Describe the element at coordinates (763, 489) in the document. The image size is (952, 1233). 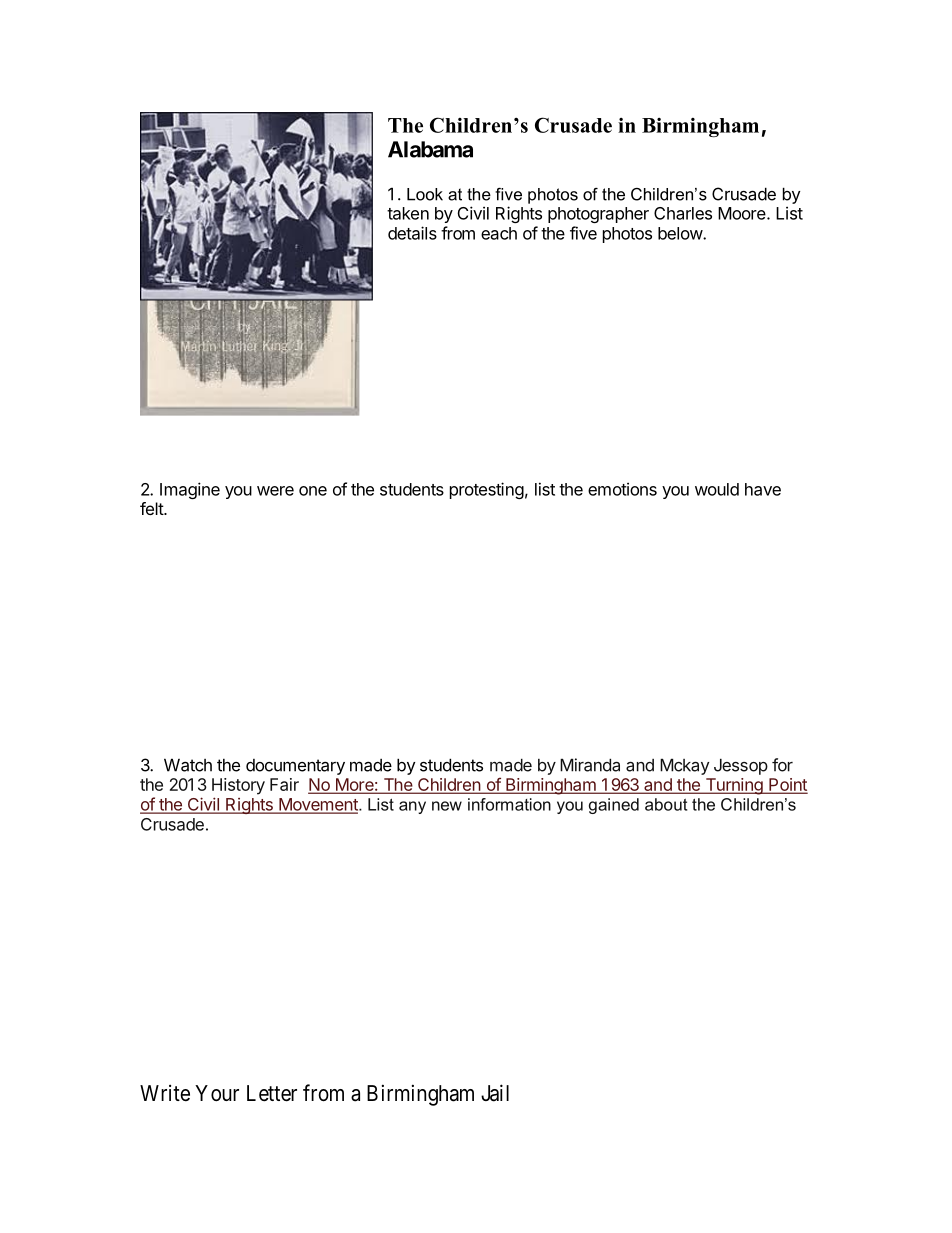
I see `have` at that location.
